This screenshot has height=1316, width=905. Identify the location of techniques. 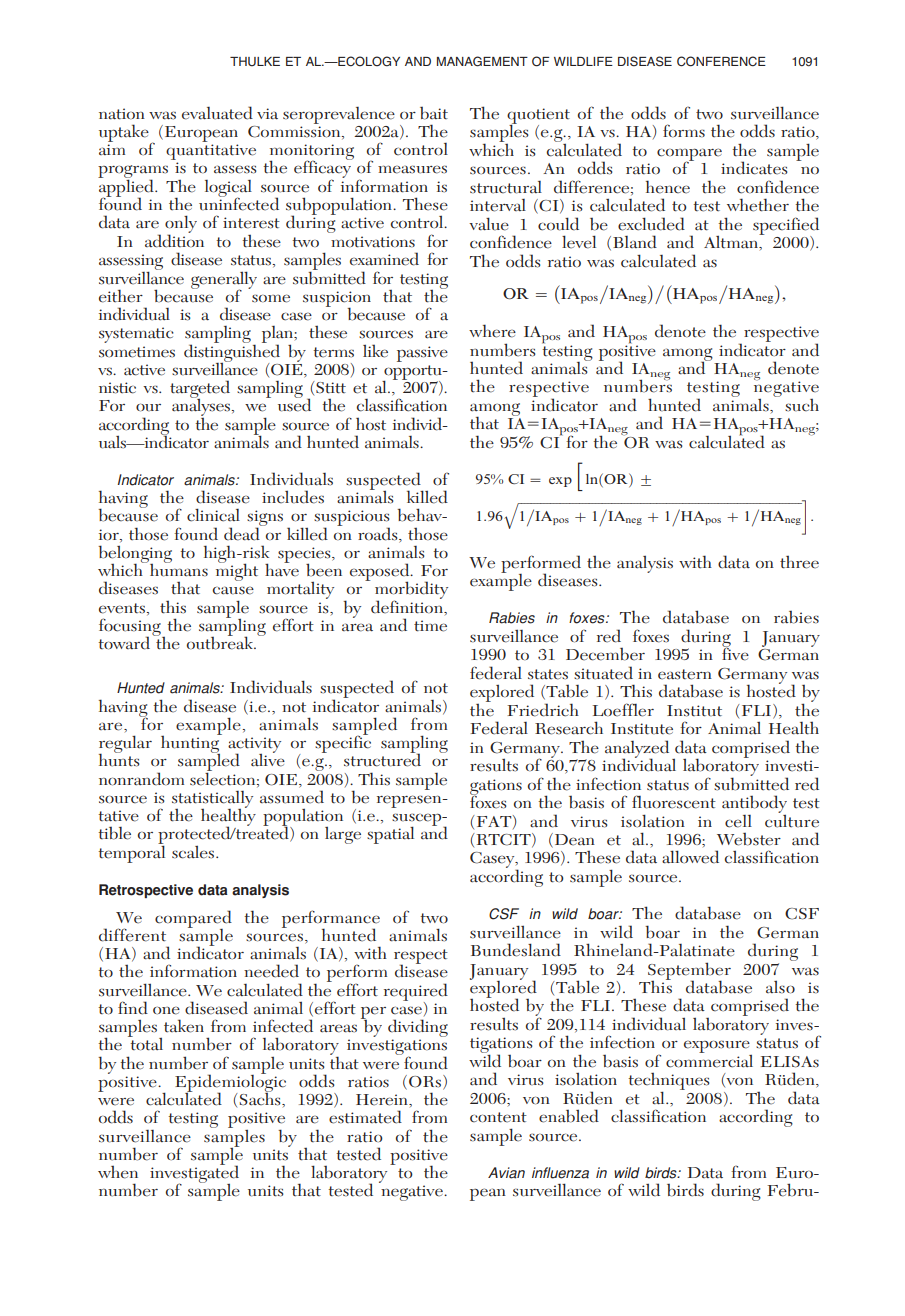
(669, 1083).
